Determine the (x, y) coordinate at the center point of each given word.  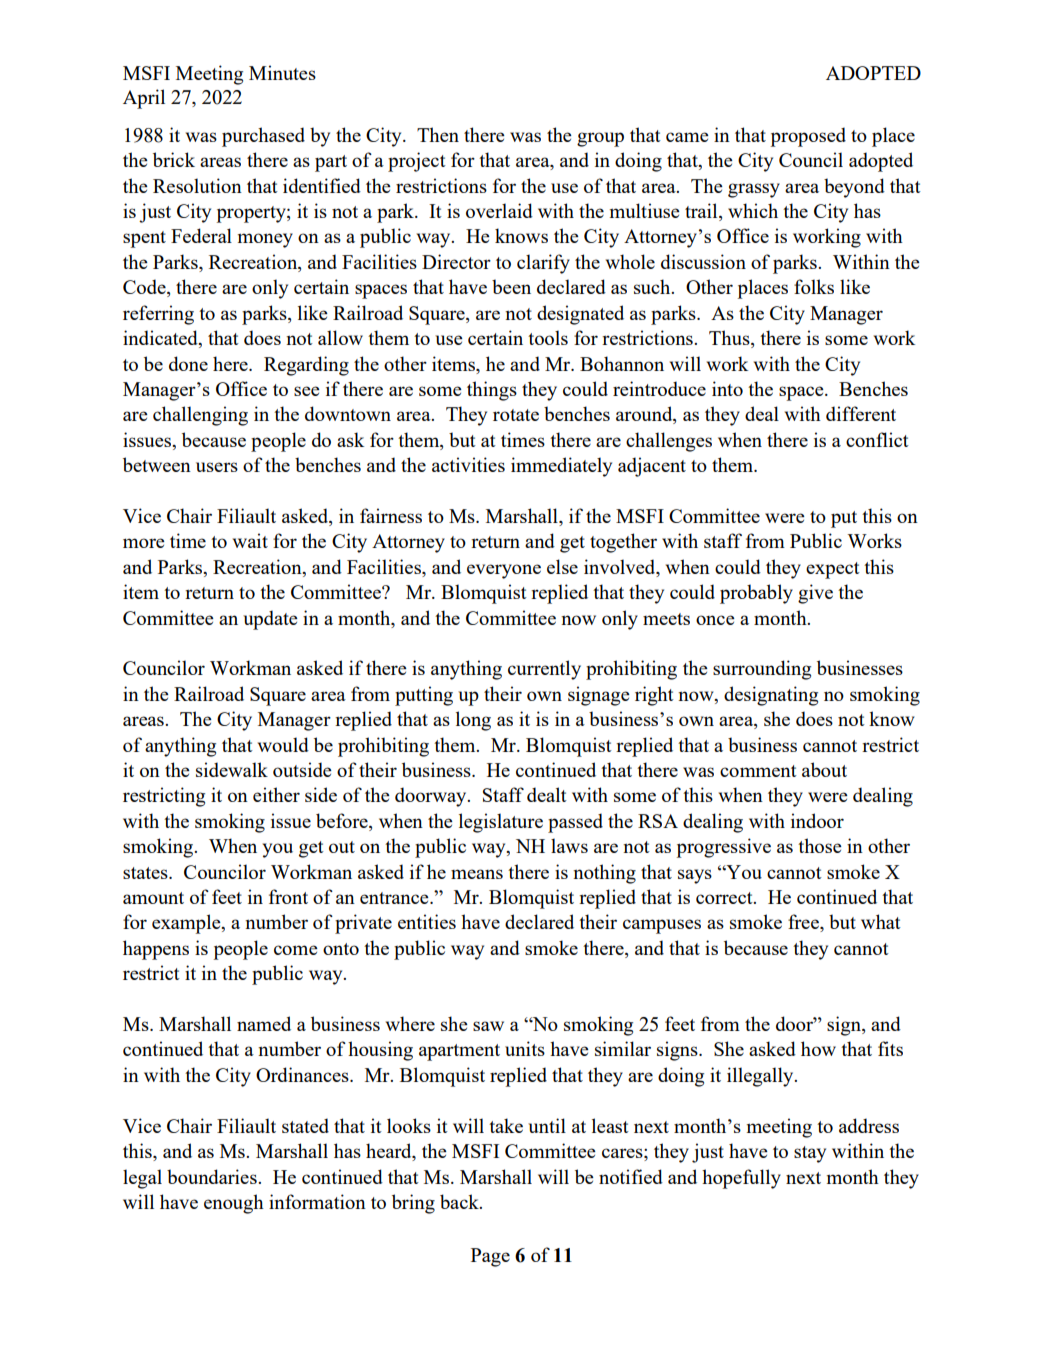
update (270, 620)
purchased (263, 137)
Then (438, 134)
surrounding (762, 670)
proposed (808, 137)
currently (544, 670)
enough (234, 1204)
